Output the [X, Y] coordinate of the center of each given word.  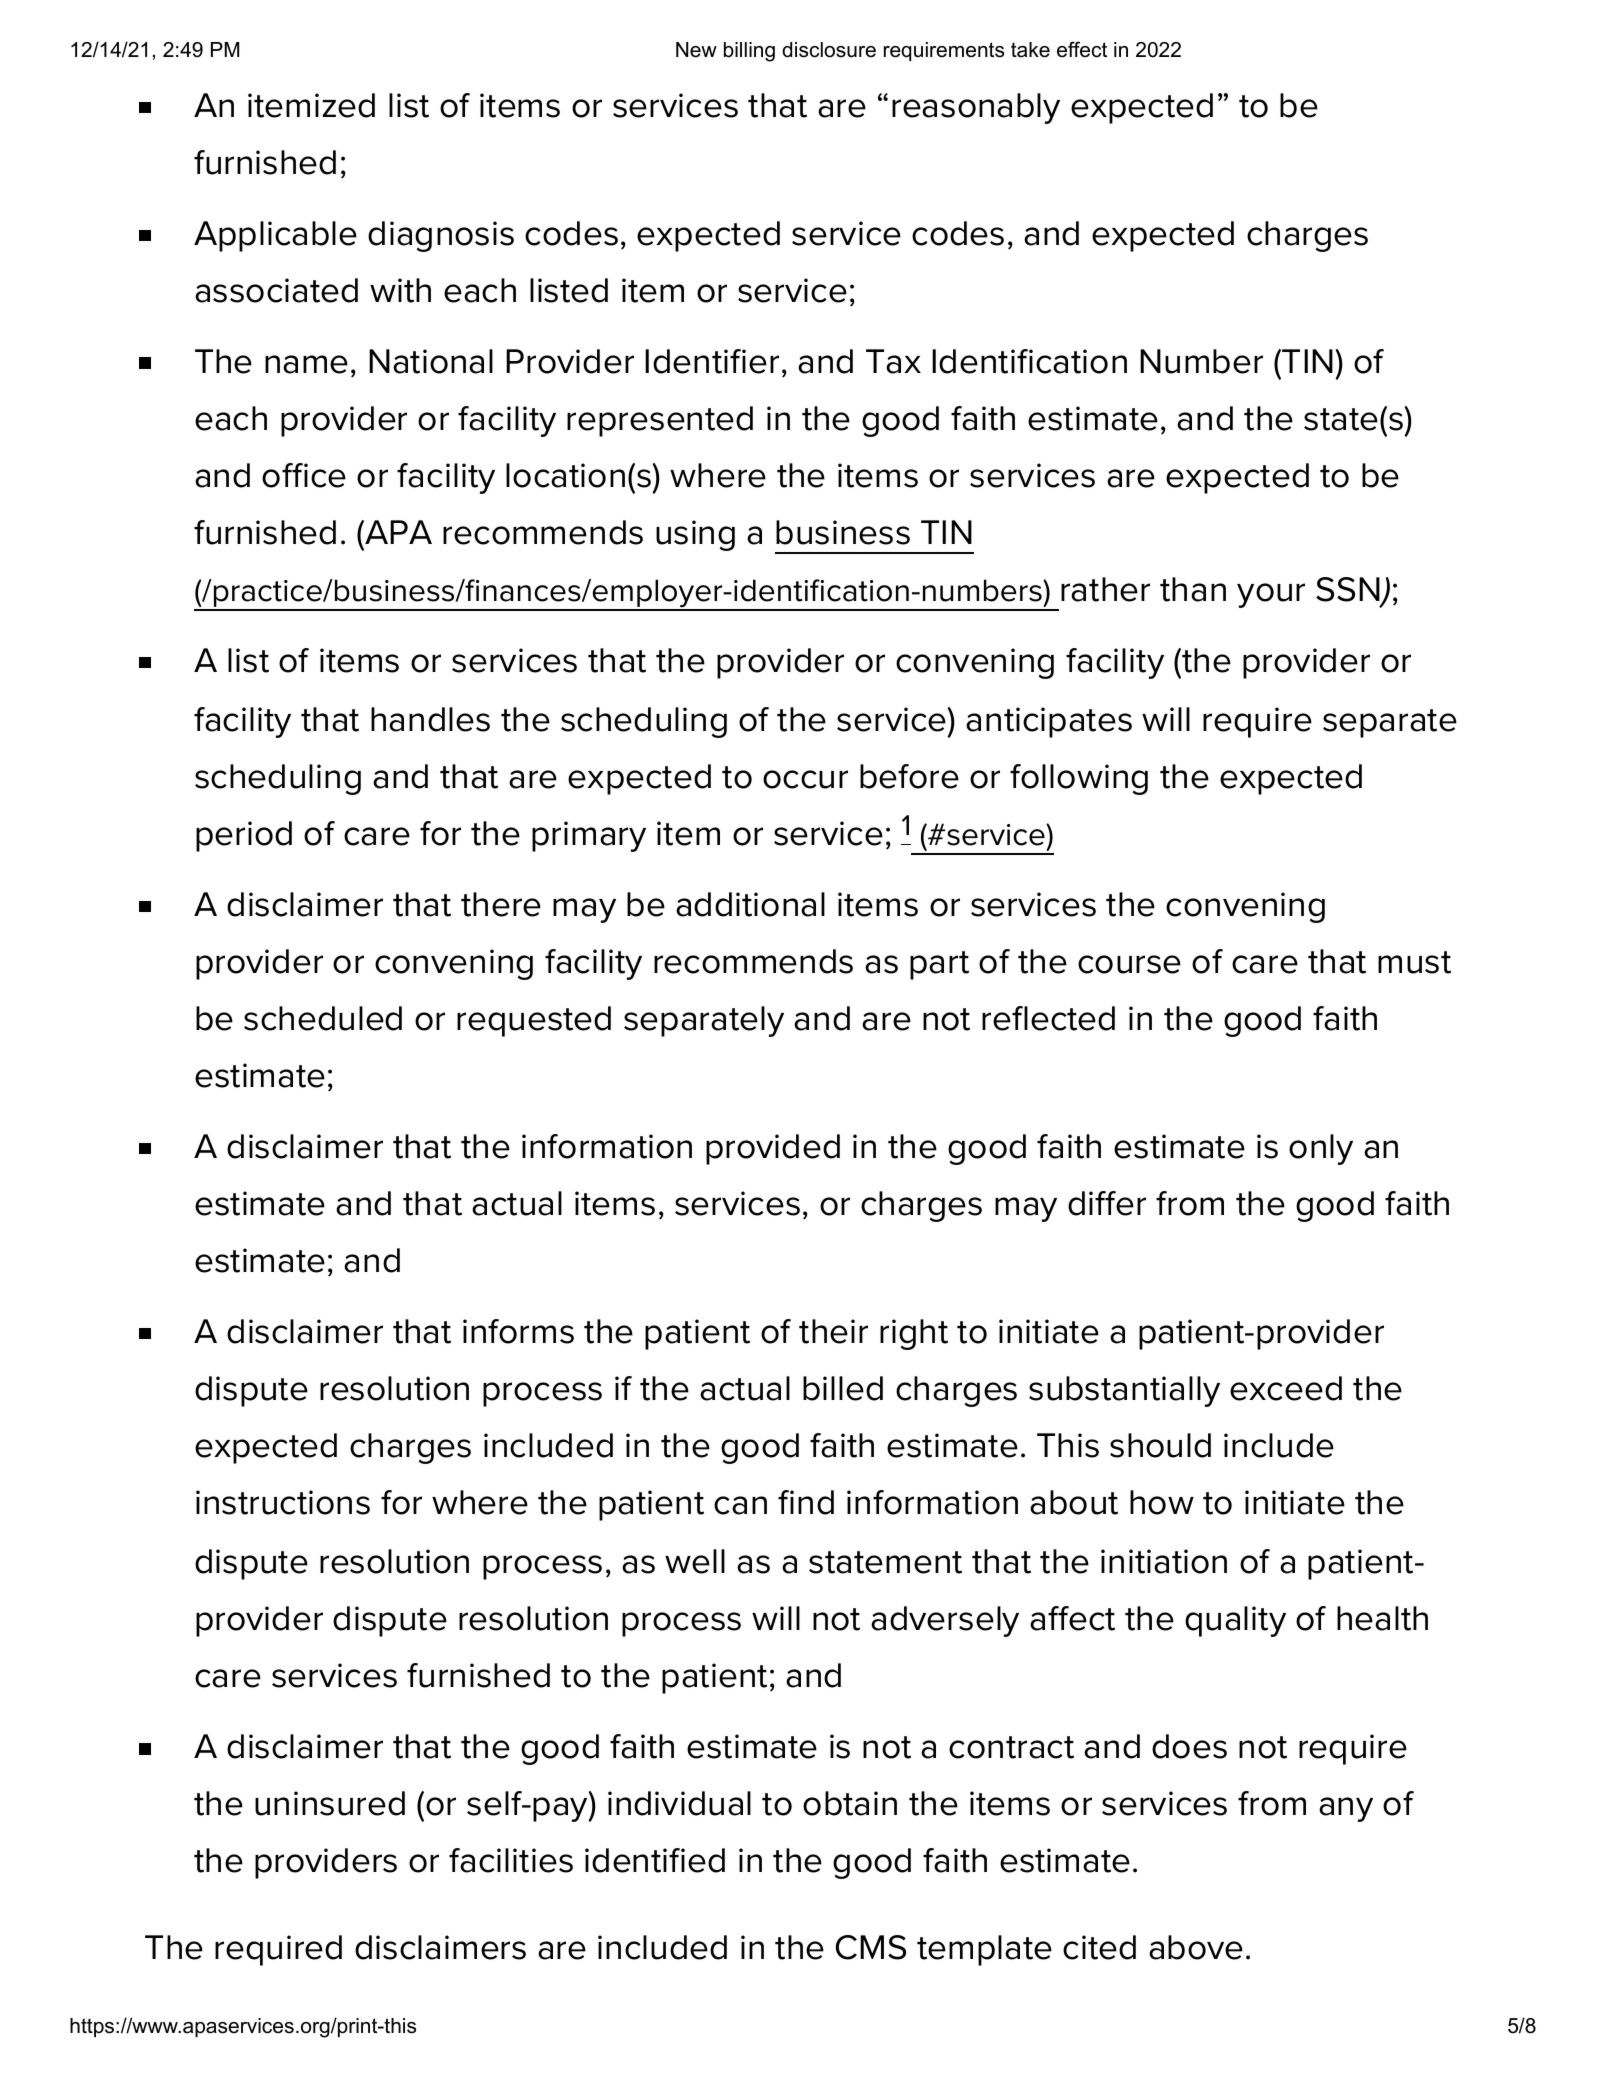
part [939, 965]
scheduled [323, 1018]
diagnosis [441, 236]
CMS [871, 1947]
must [1414, 962]
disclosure [829, 50]
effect [1082, 49]
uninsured [330, 1803]
